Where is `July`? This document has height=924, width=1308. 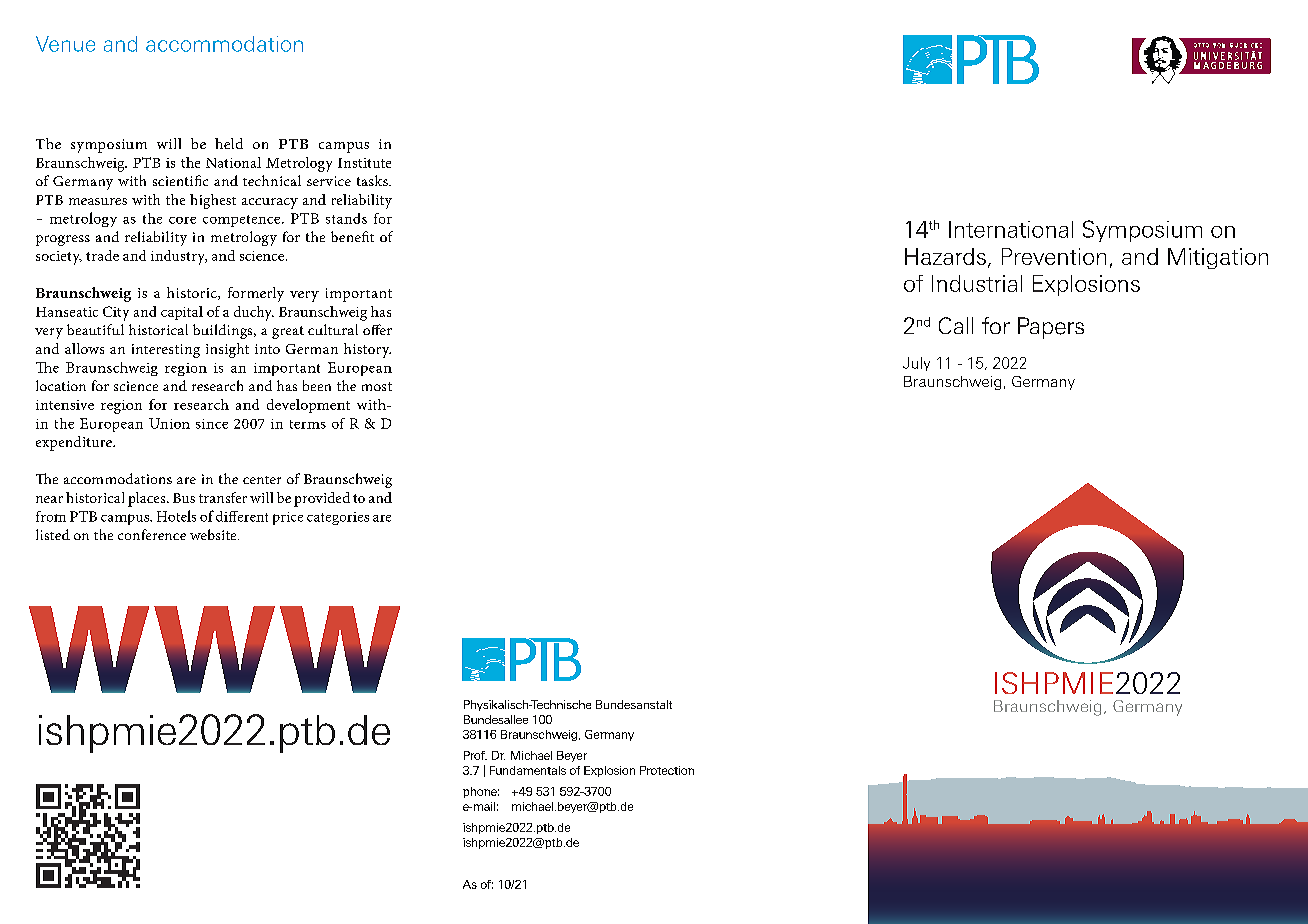 July is located at coordinates (916, 364).
